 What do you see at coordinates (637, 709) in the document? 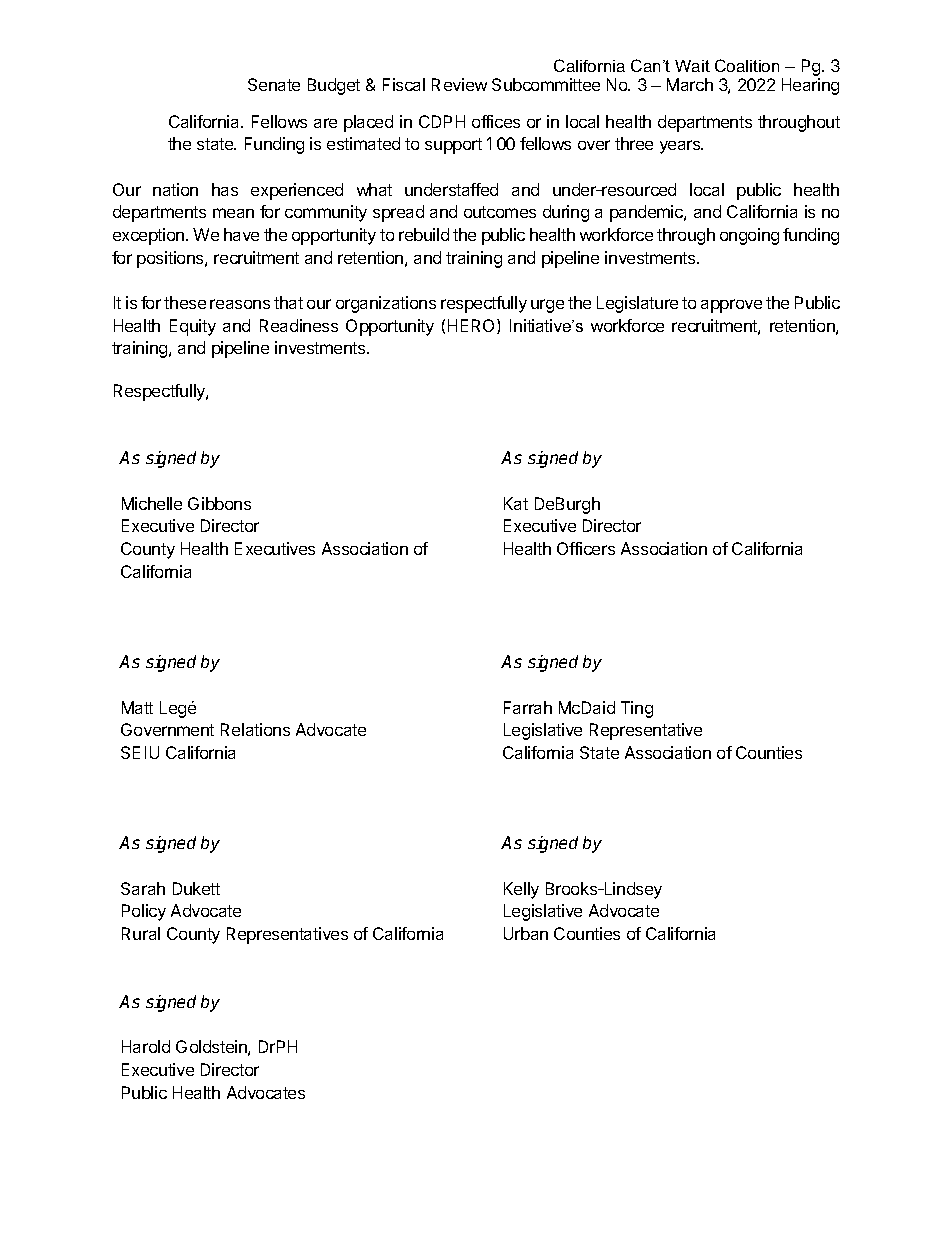
I see `Ting` at bounding box center [637, 709].
